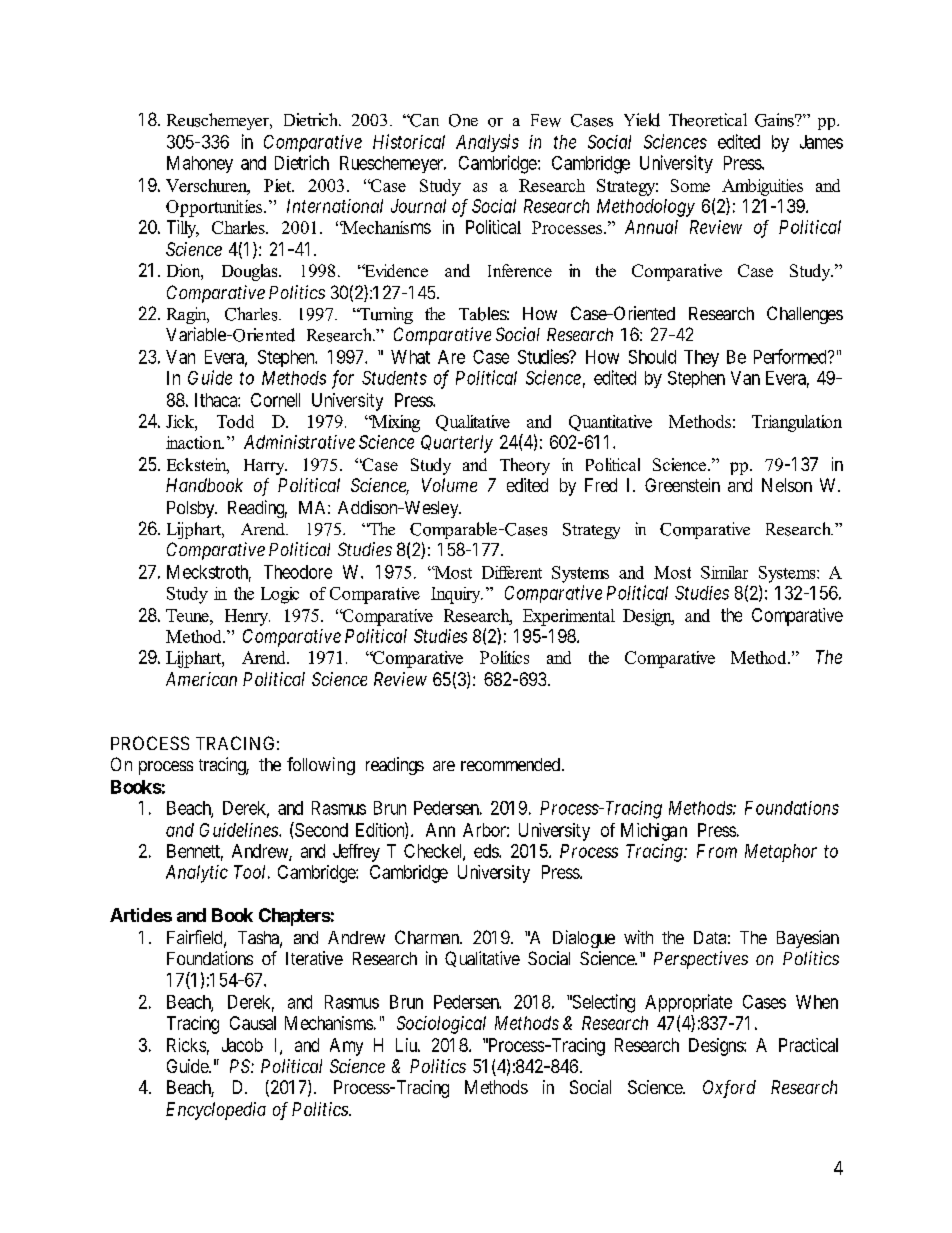 The image size is (952, 1233). Describe the element at coordinates (320, 829) in the screenshot. I see `Second` at that location.
